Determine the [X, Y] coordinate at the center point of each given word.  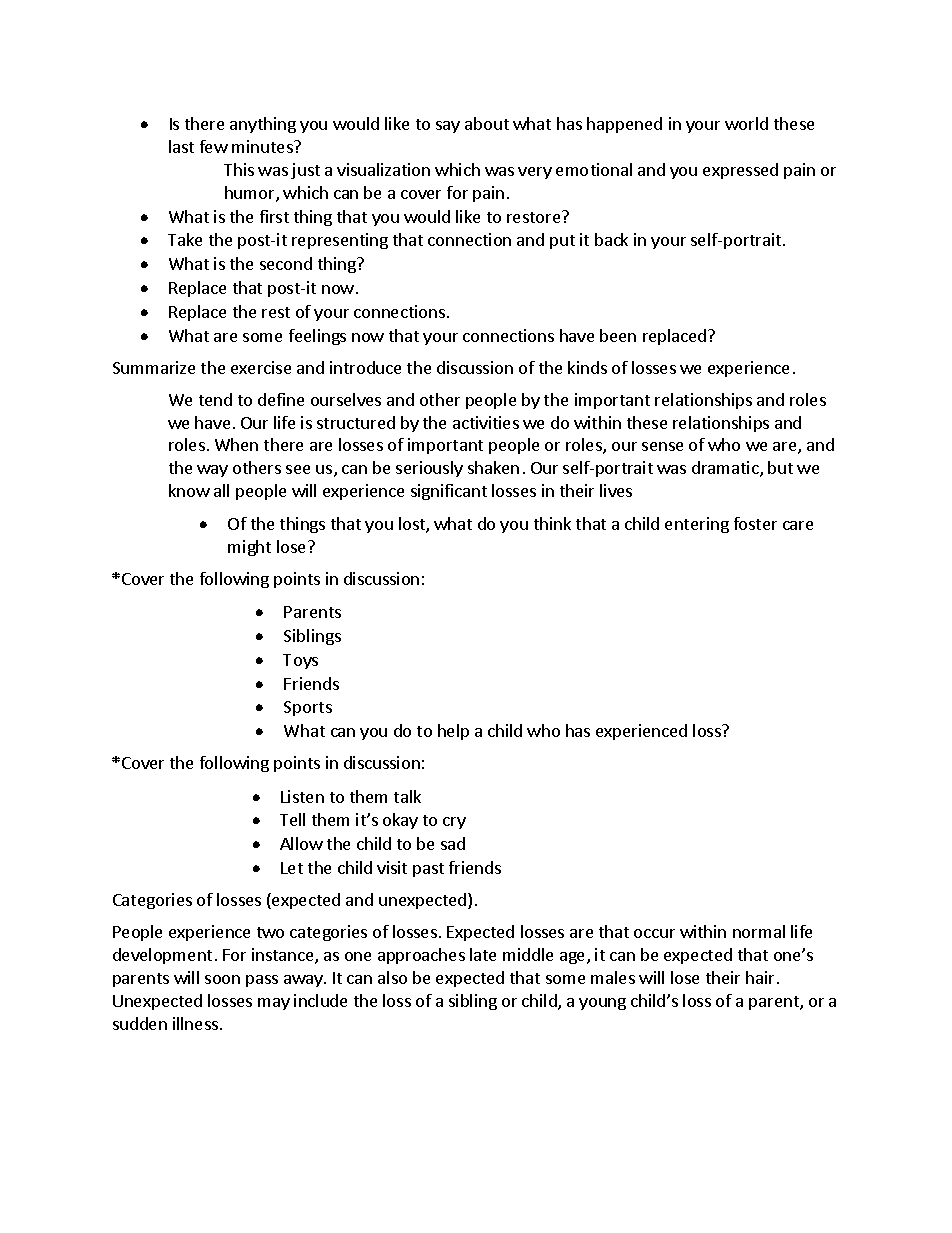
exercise [261, 367]
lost [413, 525]
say [448, 127]
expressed [740, 171]
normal [759, 931]
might [249, 548]
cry [454, 823]
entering [697, 525]
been [618, 335]
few [214, 146]
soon [222, 979]
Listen [302, 796]
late [483, 954]
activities [486, 422]
